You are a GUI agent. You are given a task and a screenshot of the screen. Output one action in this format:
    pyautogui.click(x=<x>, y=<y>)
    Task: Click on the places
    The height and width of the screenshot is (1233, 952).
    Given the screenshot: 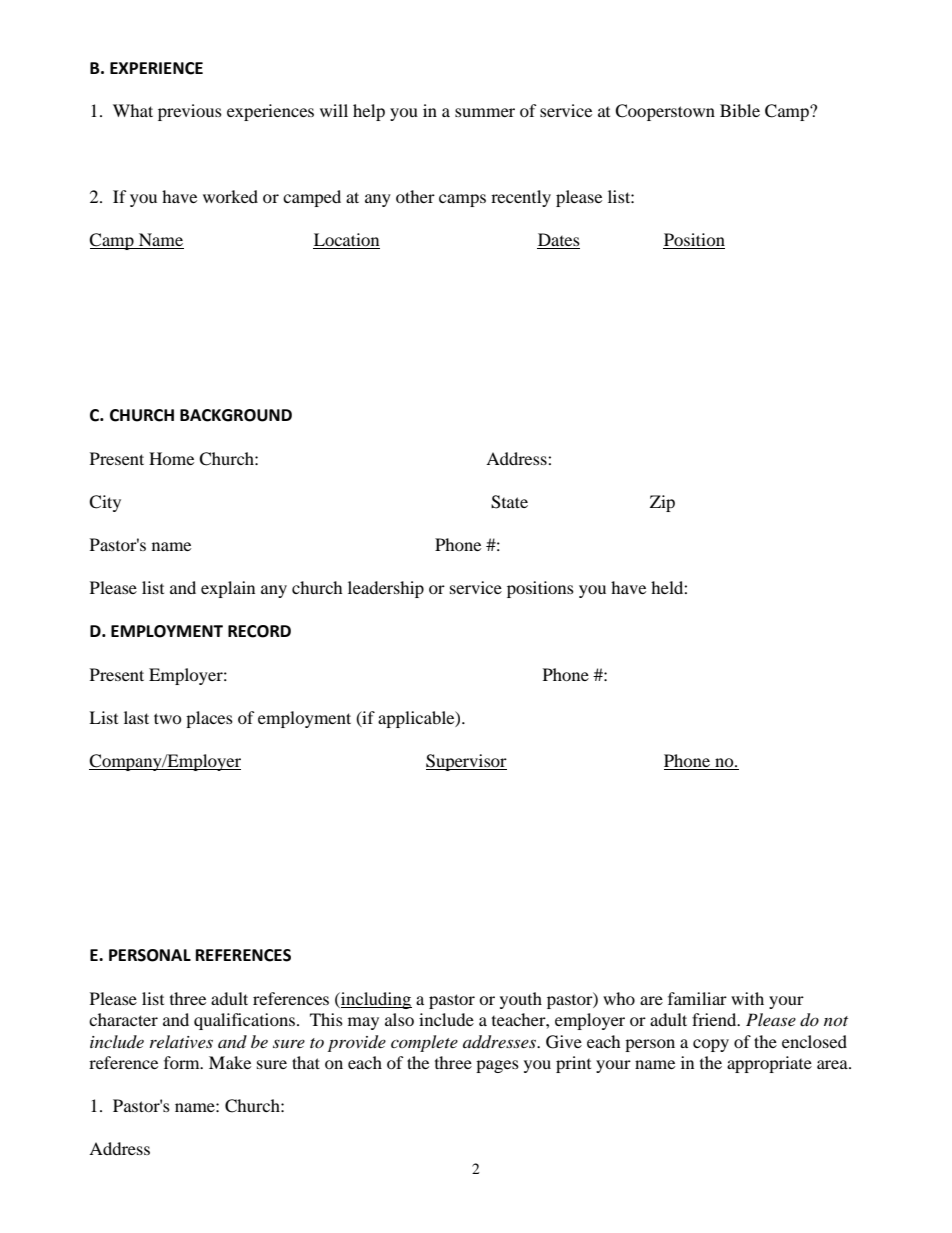 What is the action you would take?
    pyautogui.click(x=209, y=719)
